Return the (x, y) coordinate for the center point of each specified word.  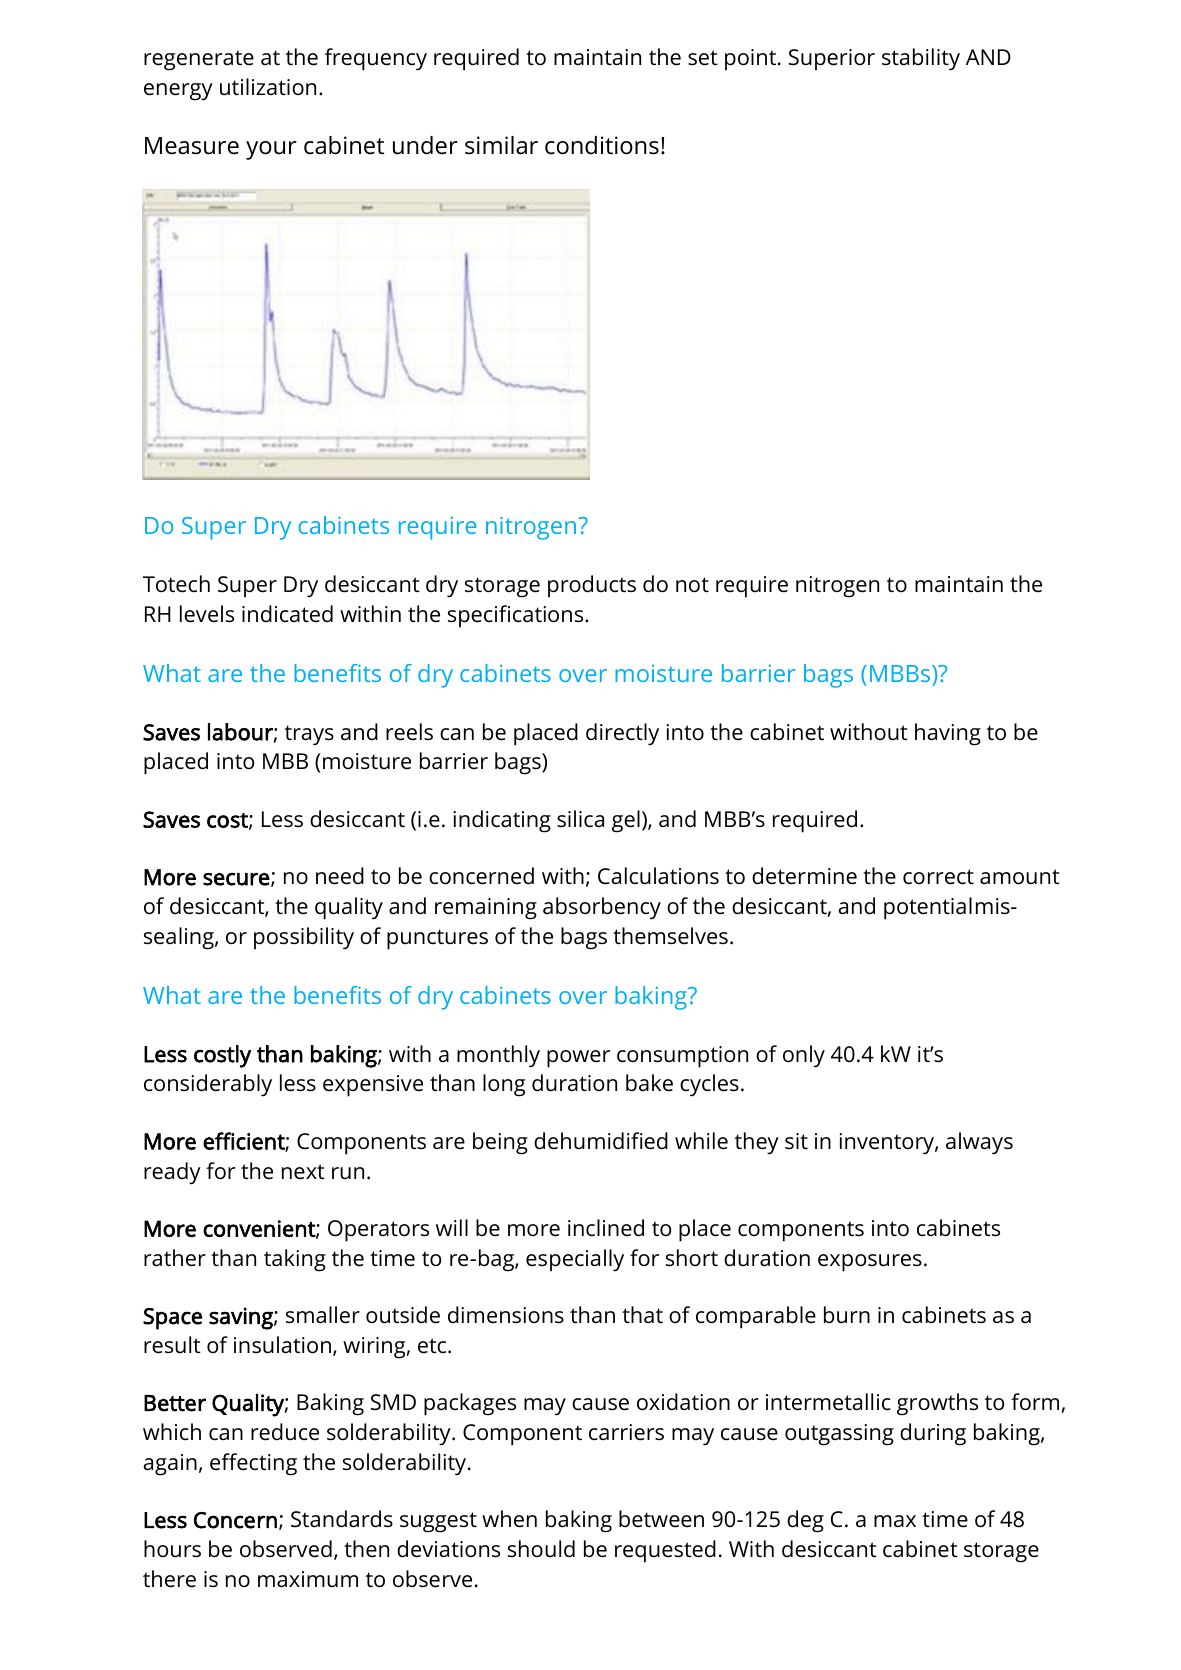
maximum (308, 1579)
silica (580, 819)
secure (236, 879)
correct (938, 877)
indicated (287, 614)
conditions (602, 145)
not (692, 585)
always (979, 1143)
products (592, 586)
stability (921, 59)
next (303, 1172)
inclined (606, 1228)
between (661, 1519)
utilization (268, 86)
